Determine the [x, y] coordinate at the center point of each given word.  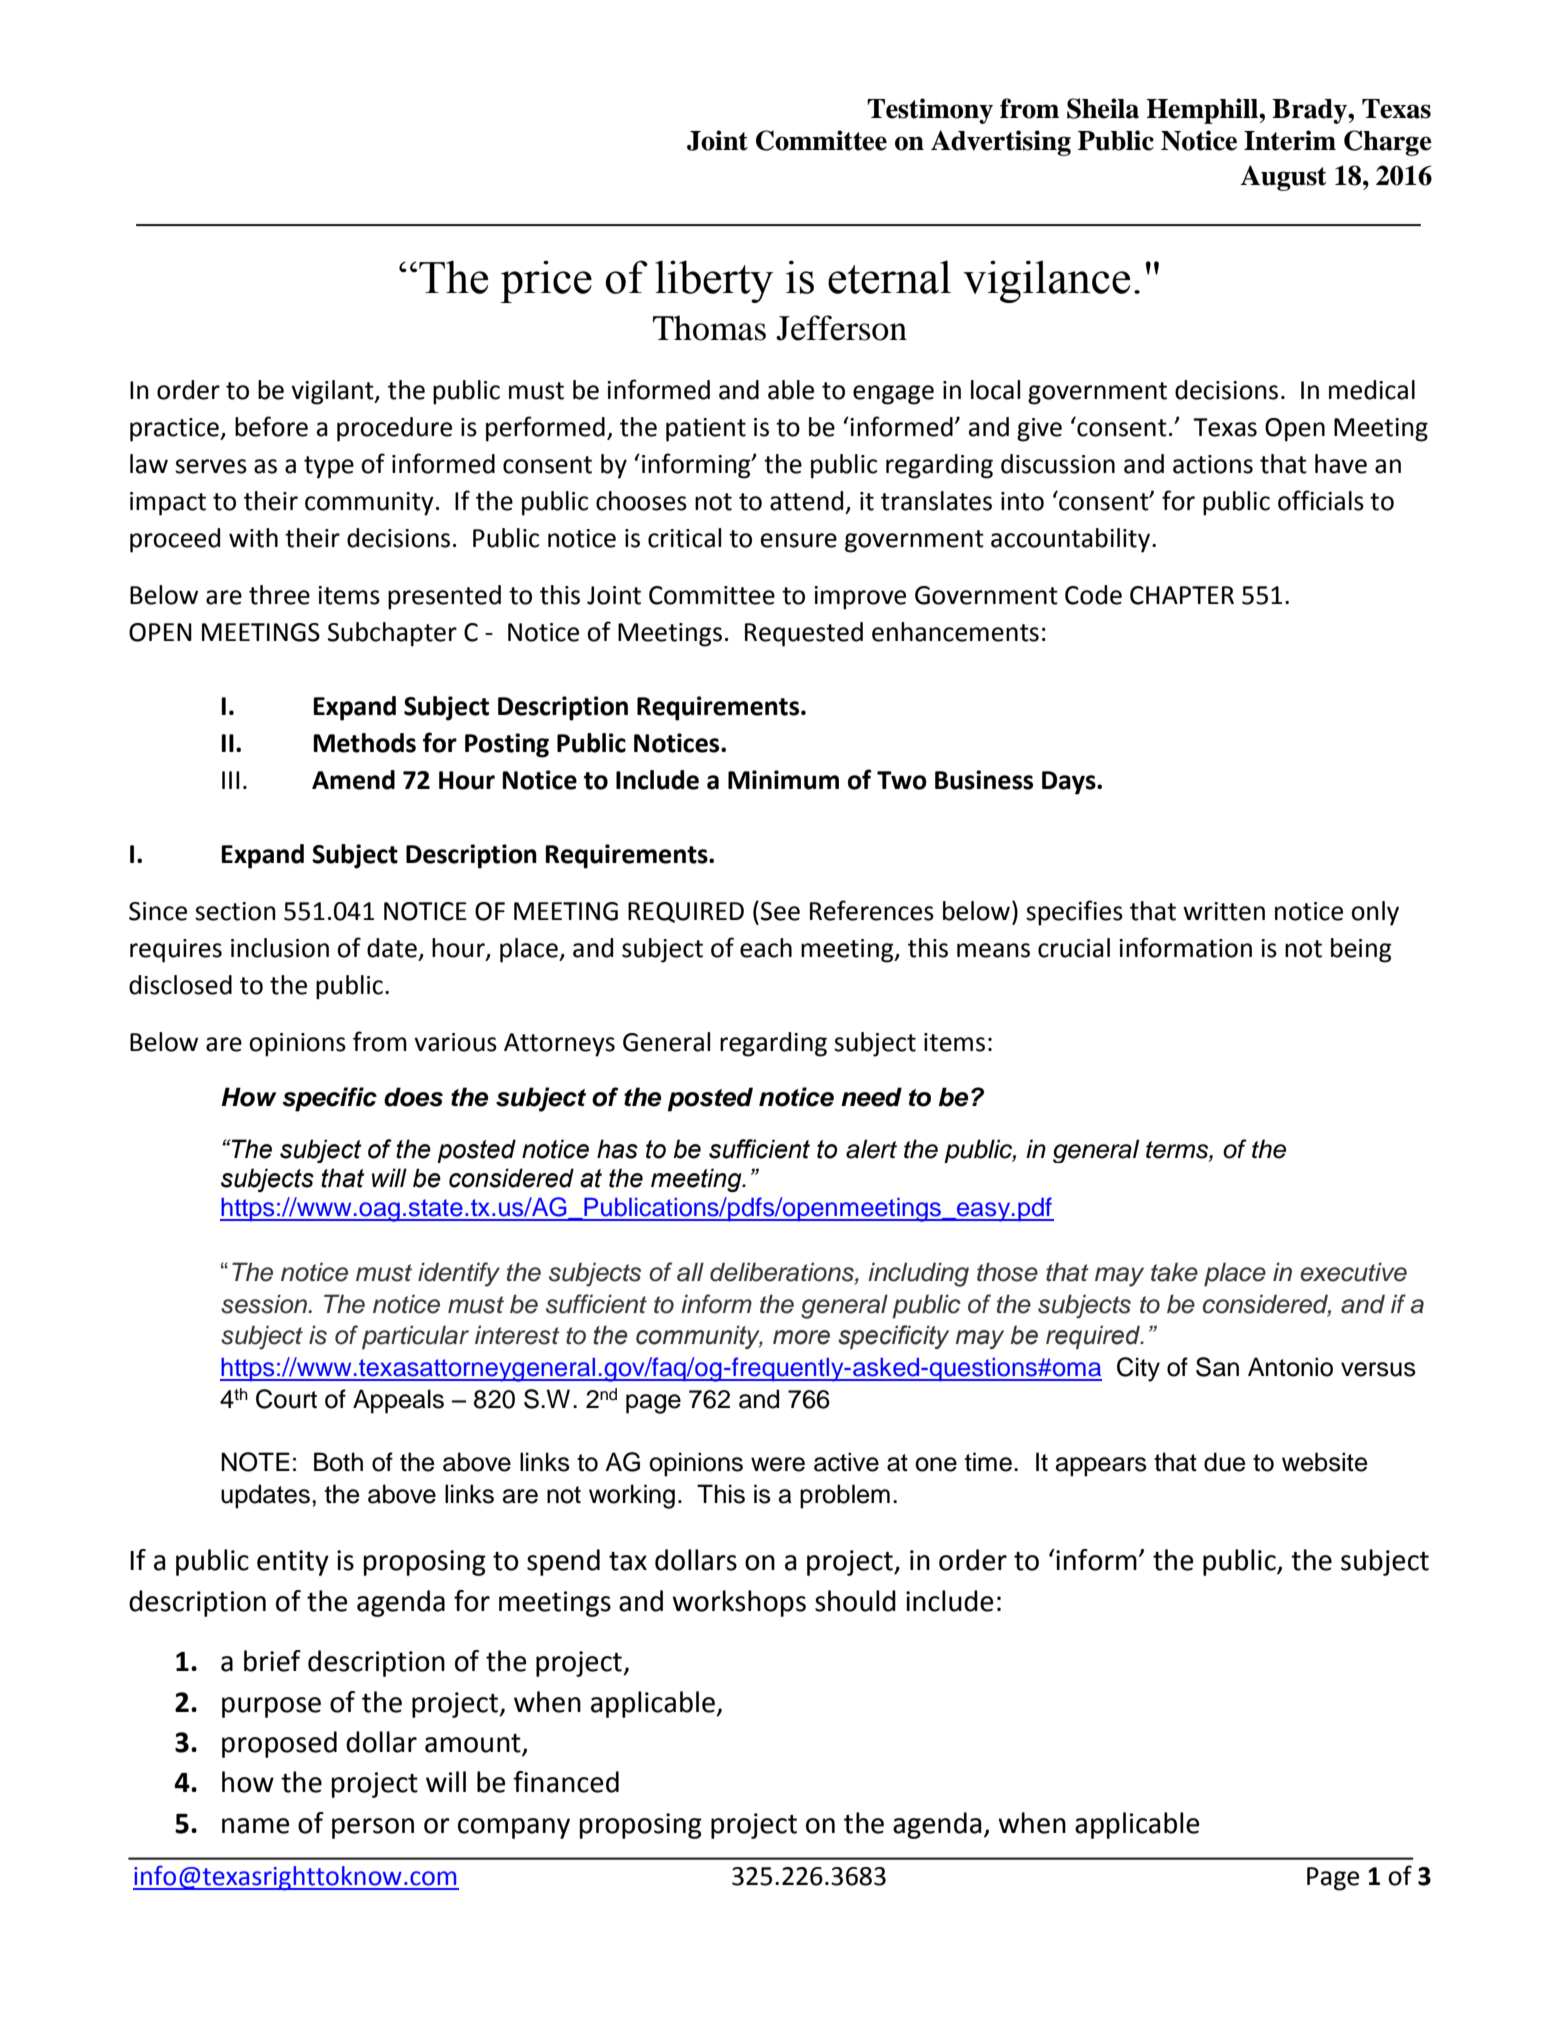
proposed [279, 1744]
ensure [799, 540]
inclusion [280, 948]
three [279, 595]
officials [1321, 500]
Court [286, 1399]
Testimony [930, 111]
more [801, 1337]
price [546, 281]
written [1224, 911]
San [1217, 1367]
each [766, 948]
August [1283, 178]
